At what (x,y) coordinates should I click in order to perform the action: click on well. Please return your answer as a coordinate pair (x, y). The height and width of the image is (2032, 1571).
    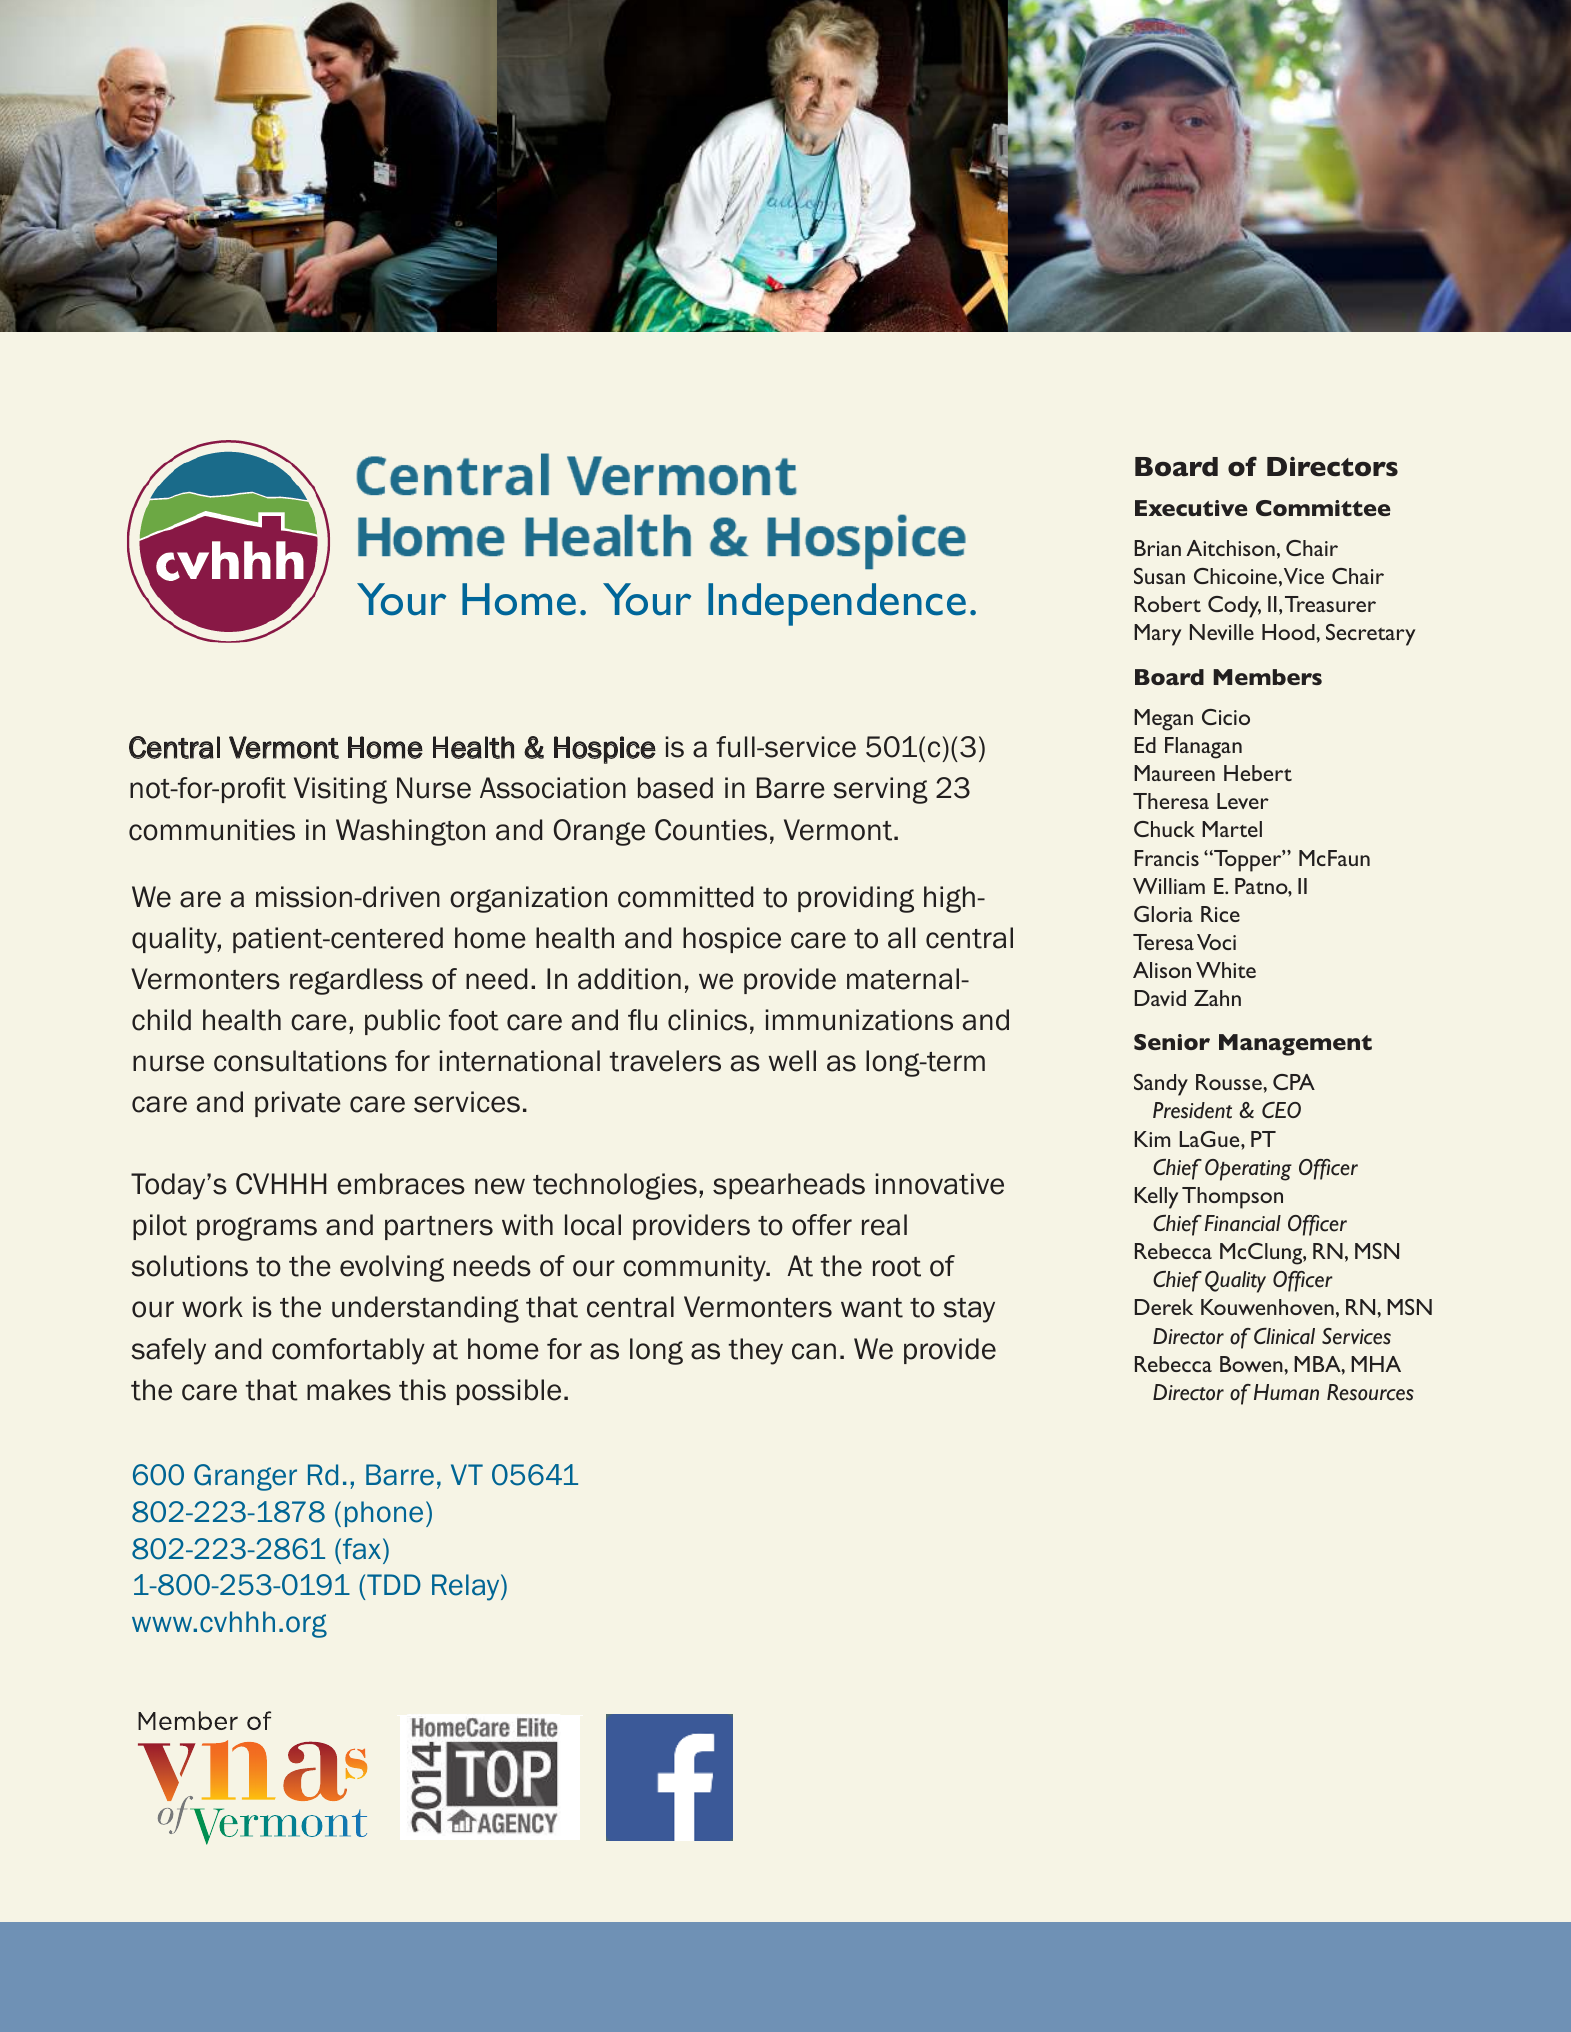
    Looking at the image, I should click on (792, 1061).
